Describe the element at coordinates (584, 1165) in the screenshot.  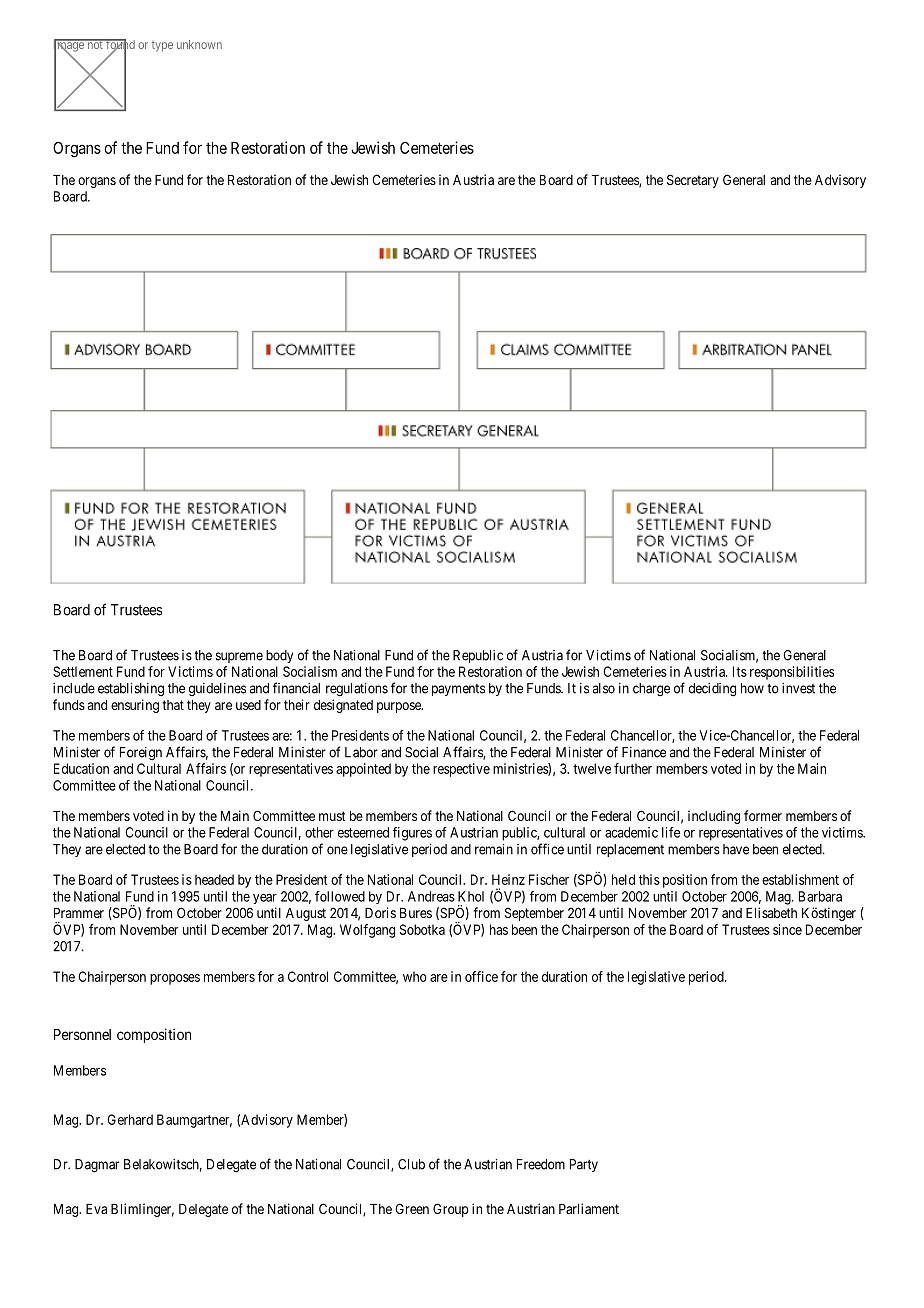
I see `Party` at that location.
